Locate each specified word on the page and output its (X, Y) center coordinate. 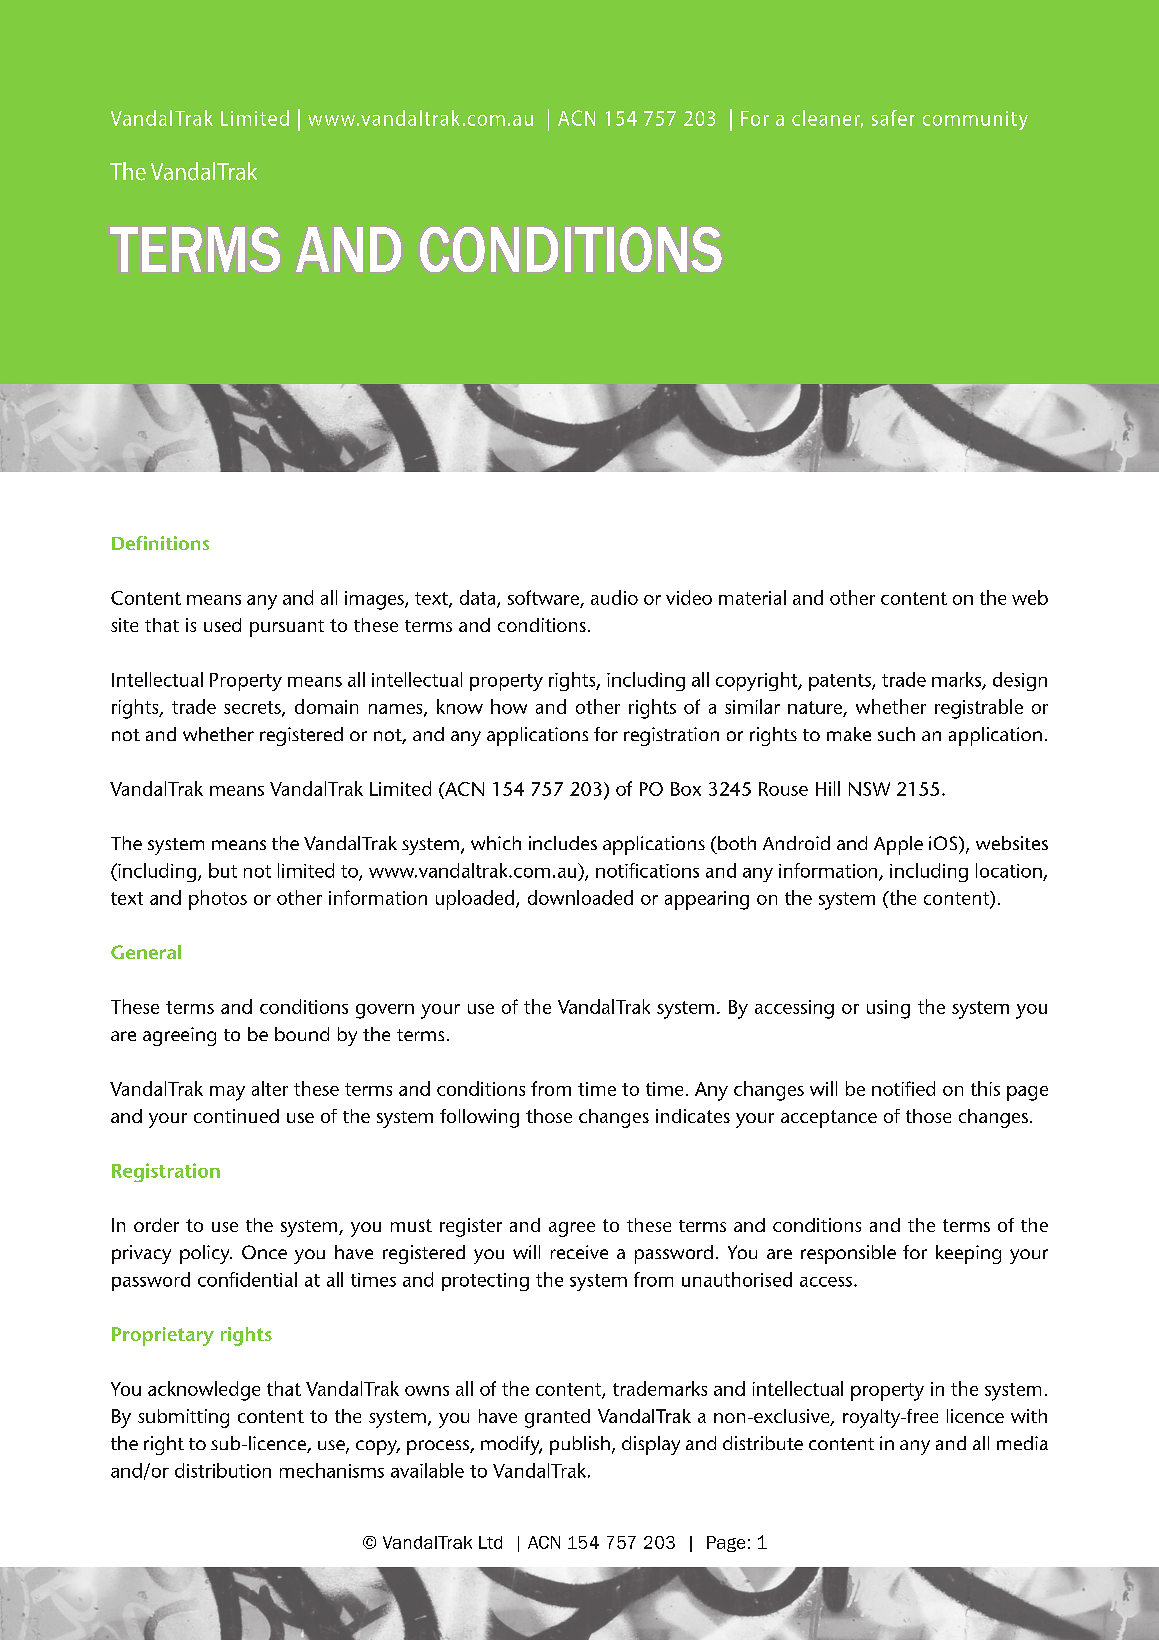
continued (236, 1116)
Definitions (160, 543)
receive (579, 1252)
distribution (223, 1470)
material (752, 597)
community (975, 120)
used (222, 625)
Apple (898, 845)
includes (563, 843)
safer (893, 118)
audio (614, 597)
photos (218, 900)
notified (903, 1088)
